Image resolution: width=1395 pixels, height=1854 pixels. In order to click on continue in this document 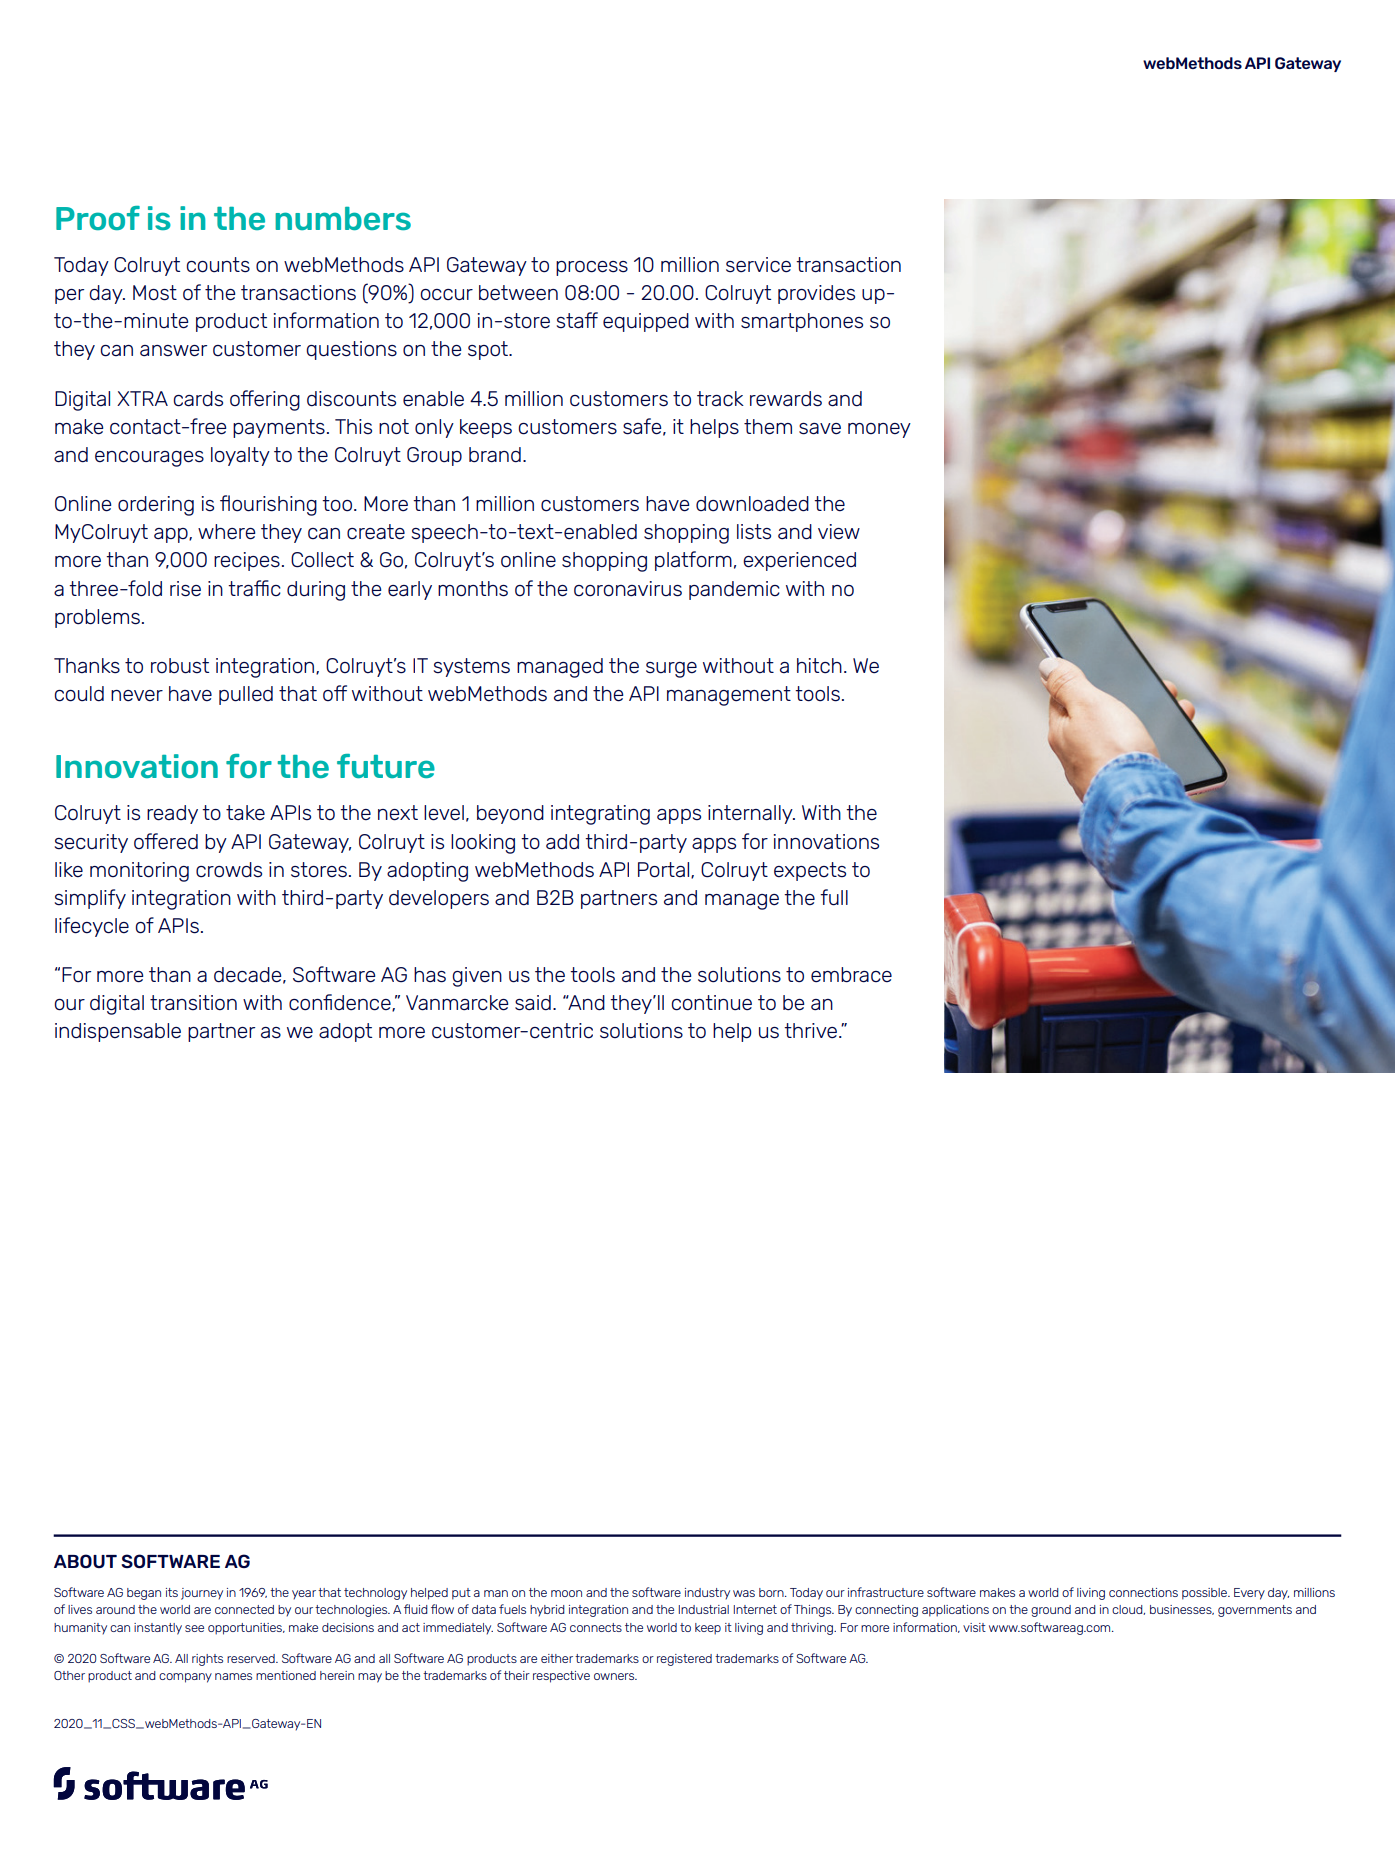, I will do `click(712, 1003)`.
